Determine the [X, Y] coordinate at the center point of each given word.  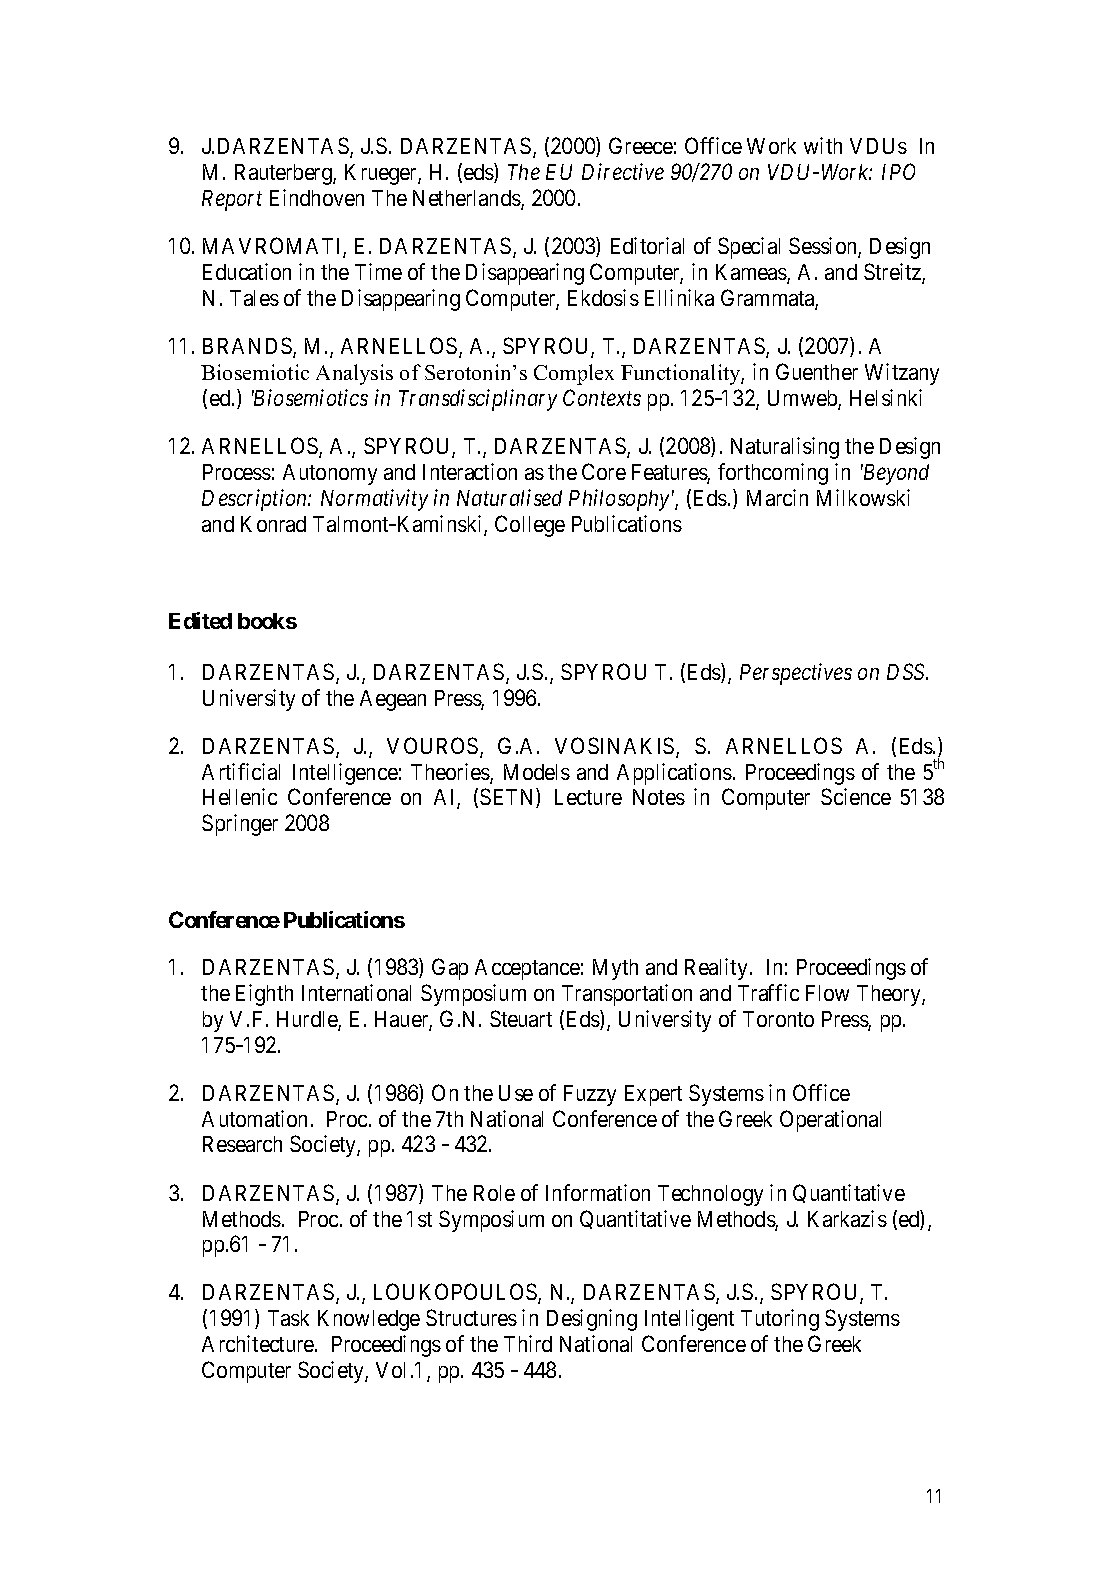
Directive [623, 172]
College [530, 526]
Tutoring [780, 1320]
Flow [827, 993]
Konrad [273, 524]
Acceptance [527, 969]
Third [528, 1343]
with [823, 145]
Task [288, 1318]
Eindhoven [317, 197]
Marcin [777, 497]
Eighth [264, 995]
